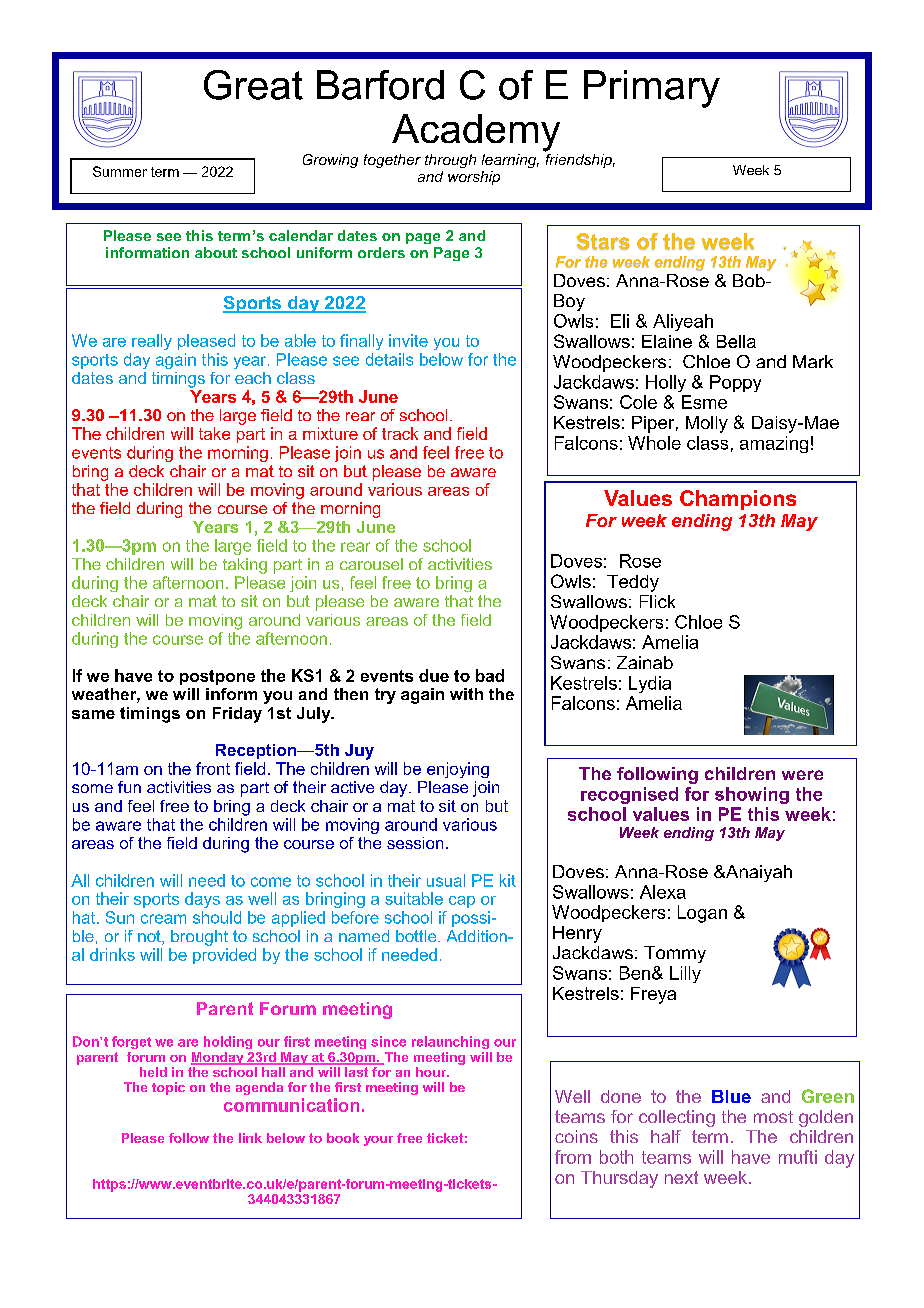 The height and width of the document is (1308, 924). I want to click on link, so click(250, 1138).
